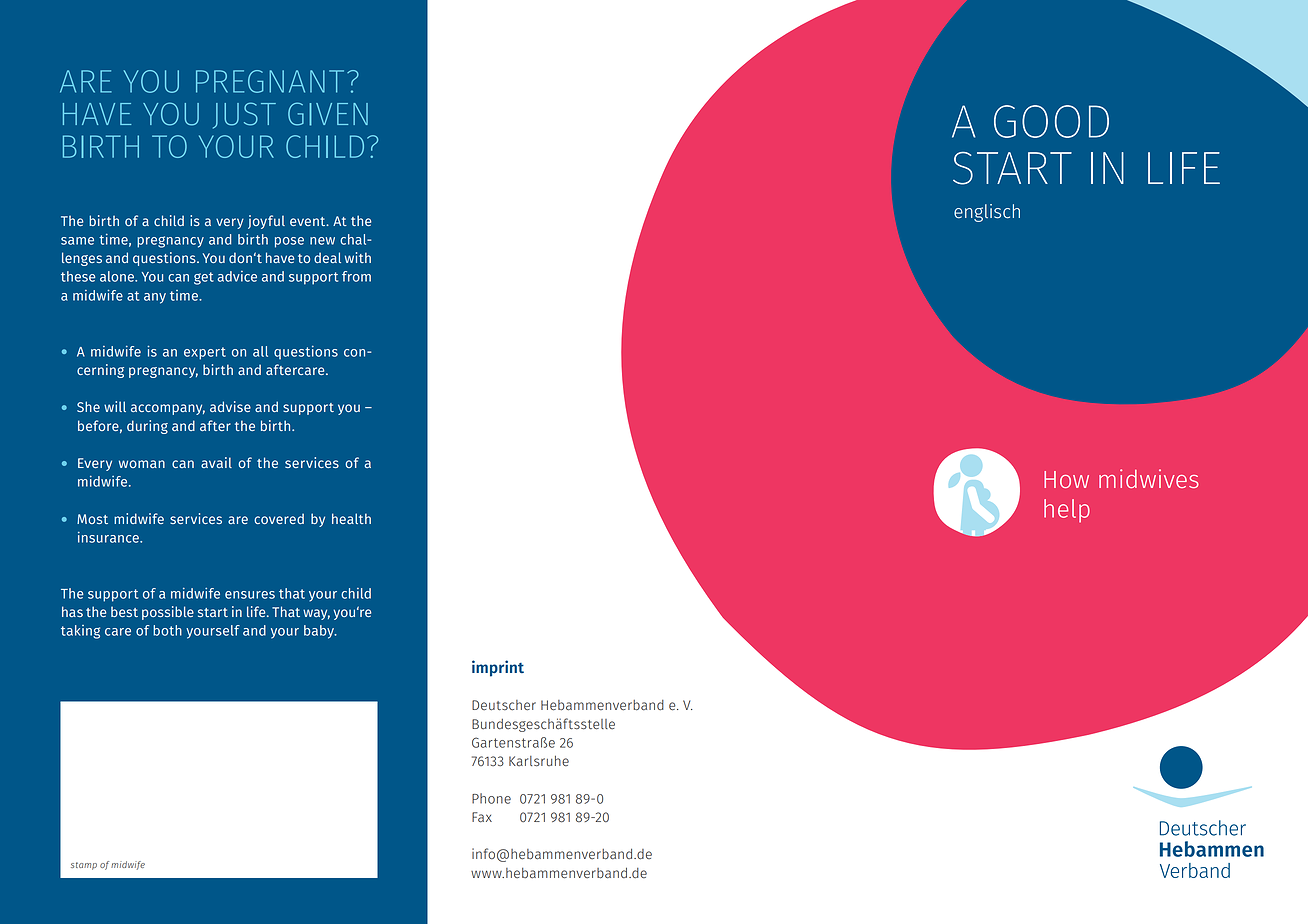 Image resolution: width=1308 pixels, height=924 pixels. Describe the element at coordinates (539, 761) in the screenshot. I see `Karlsruhe` at that location.
